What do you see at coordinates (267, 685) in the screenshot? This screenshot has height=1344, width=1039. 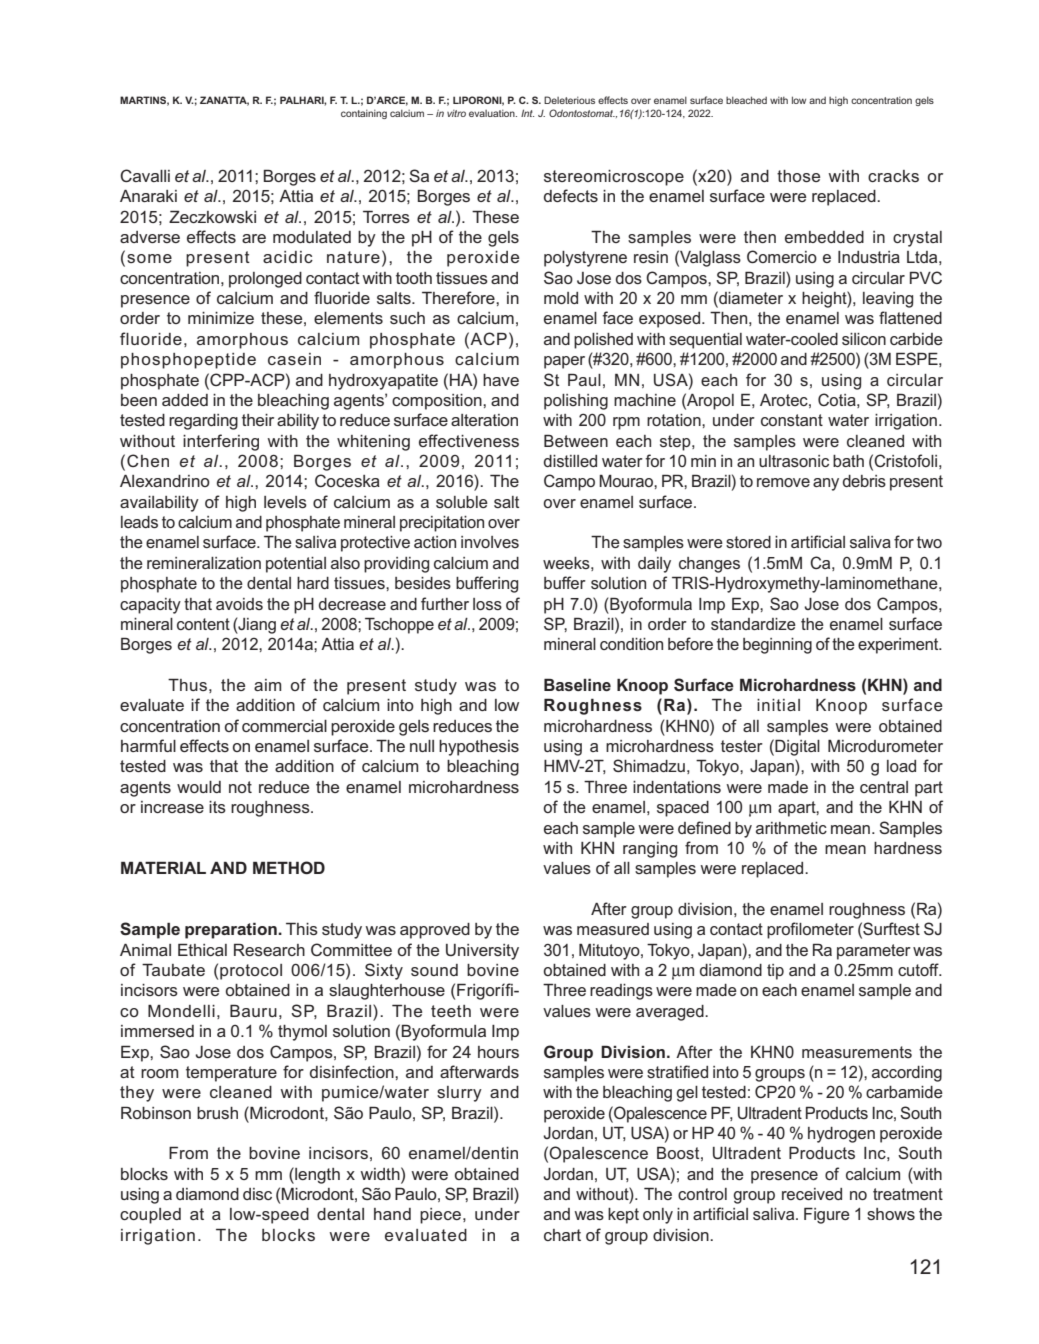 I see `aim` at bounding box center [267, 685].
